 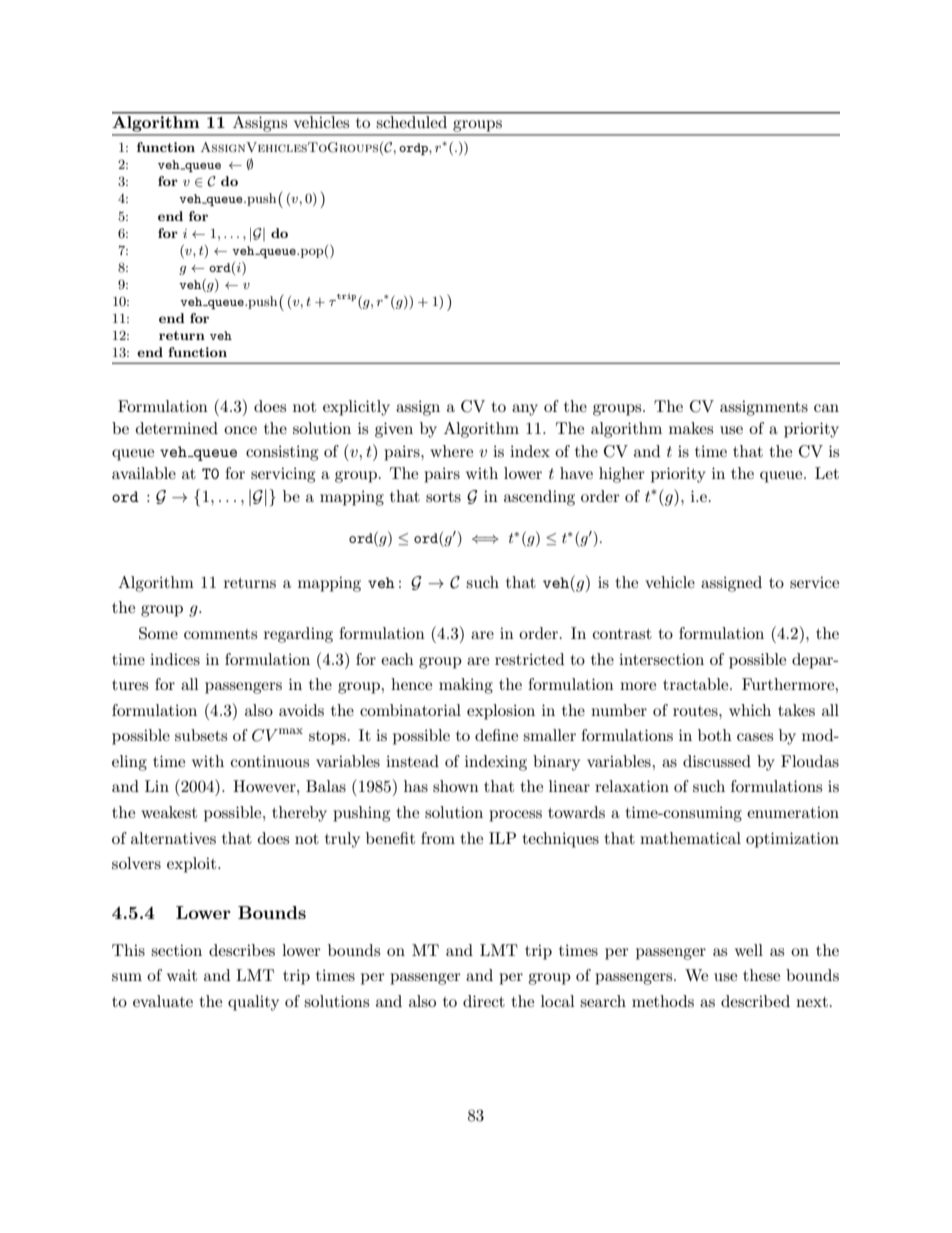 What do you see at coordinates (525, 410) in the page?
I see `any` at bounding box center [525, 410].
